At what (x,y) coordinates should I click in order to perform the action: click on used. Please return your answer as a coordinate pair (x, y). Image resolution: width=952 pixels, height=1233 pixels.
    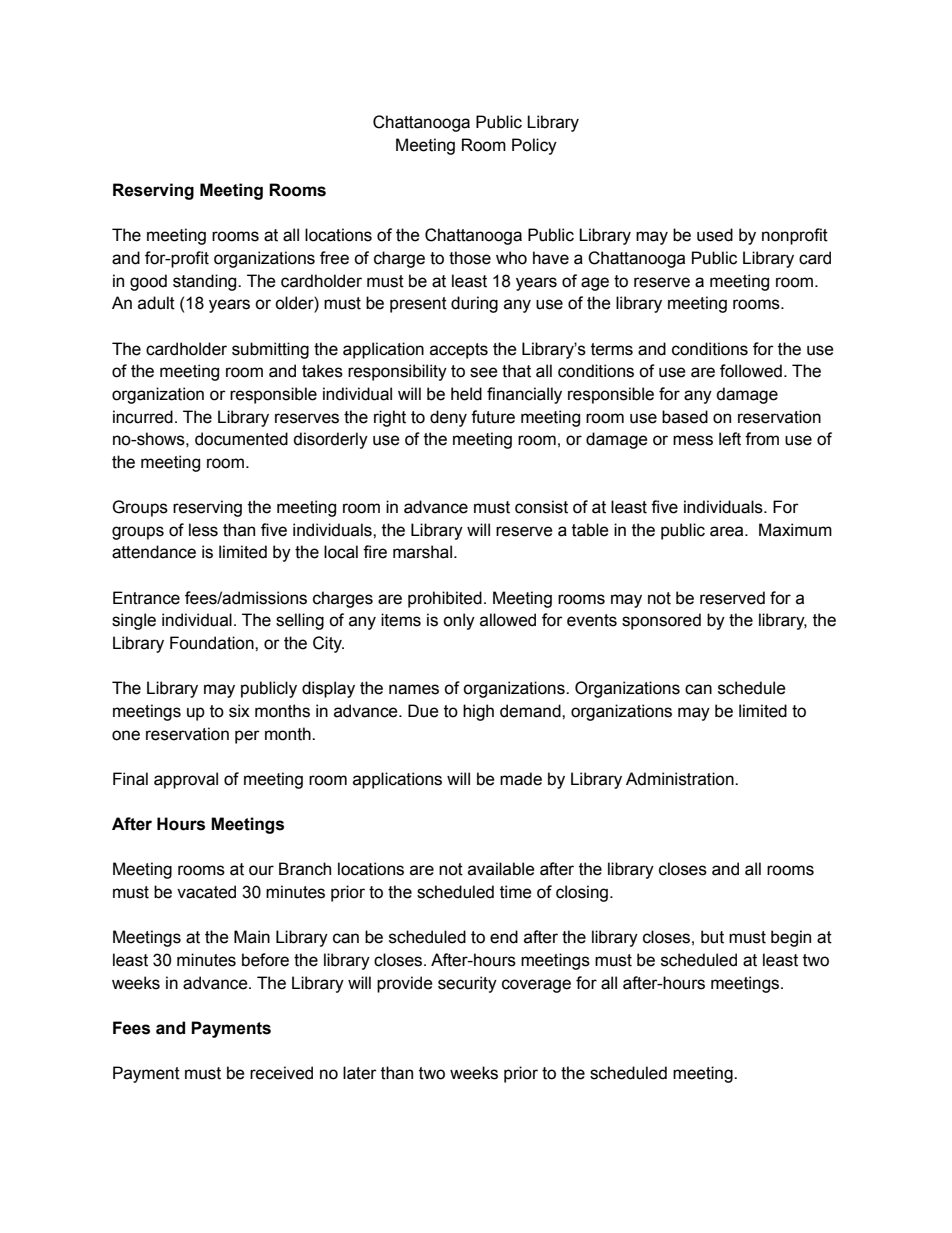
    Looking at the image, I should click on (715, 235).
